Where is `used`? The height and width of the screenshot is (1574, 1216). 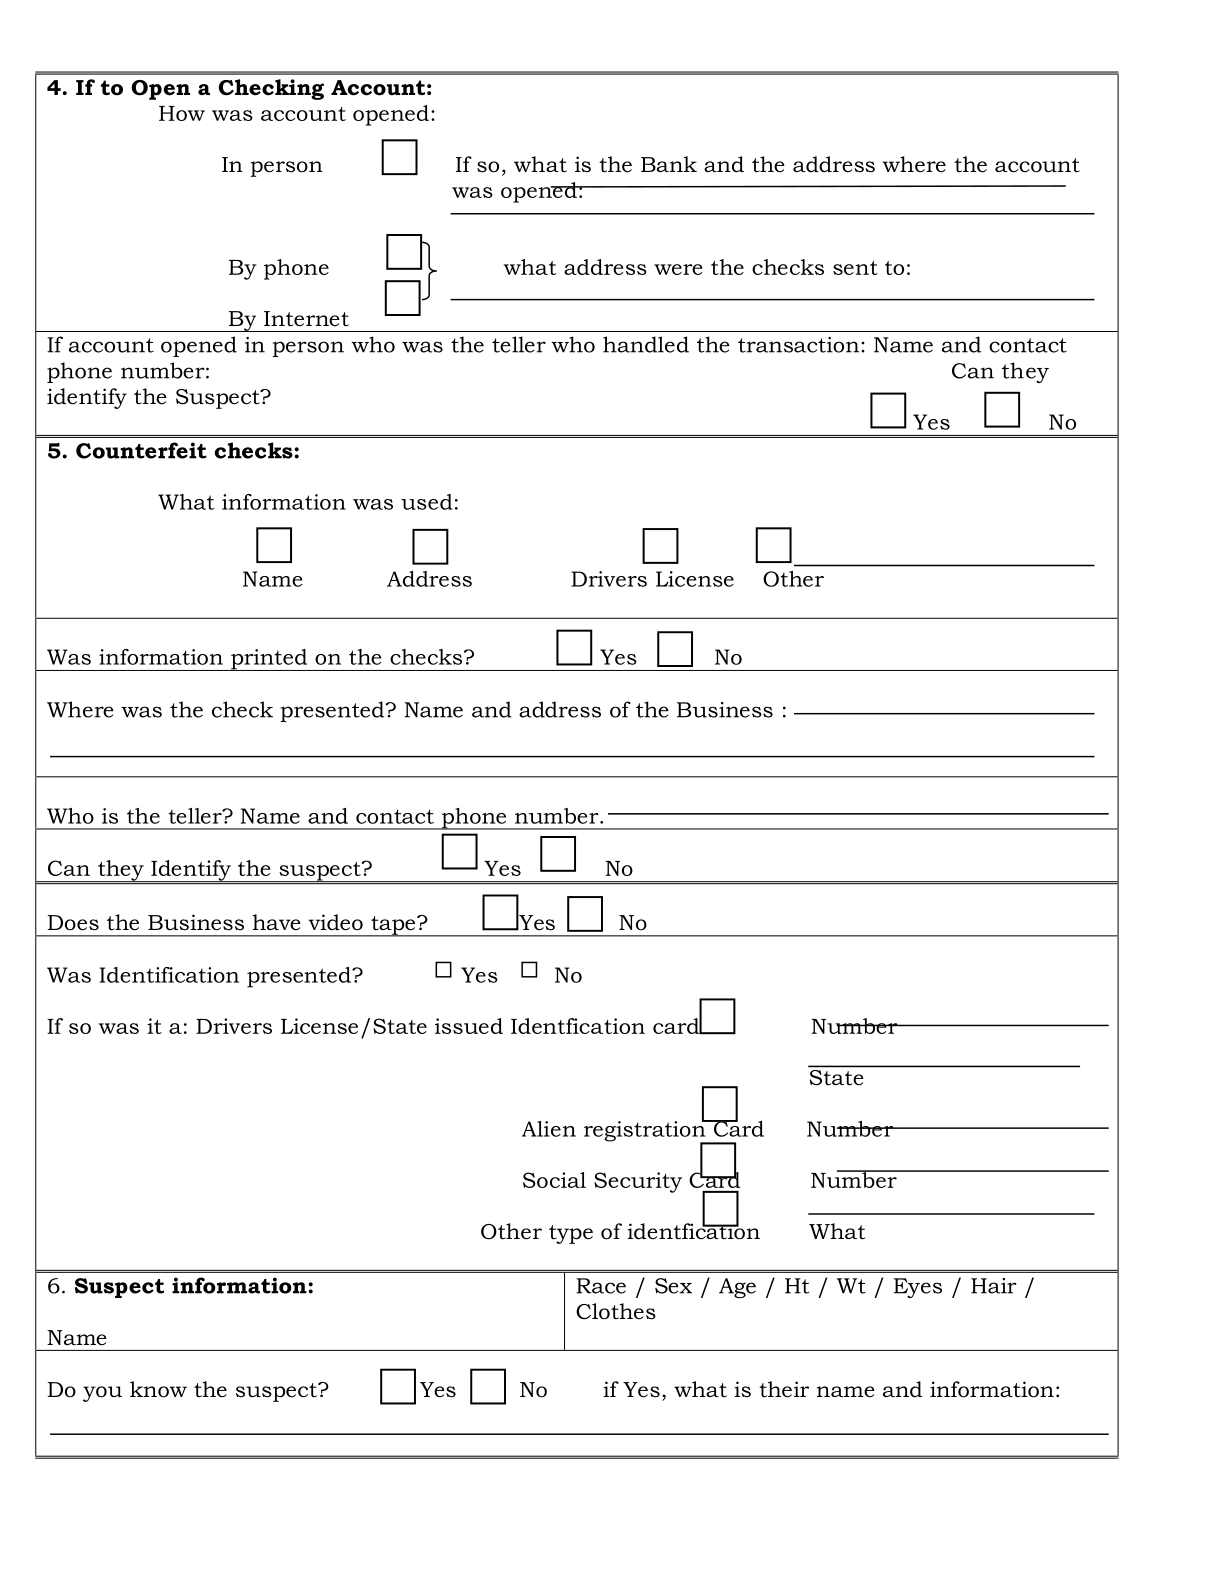
used is located at coordinates (427, 502).
